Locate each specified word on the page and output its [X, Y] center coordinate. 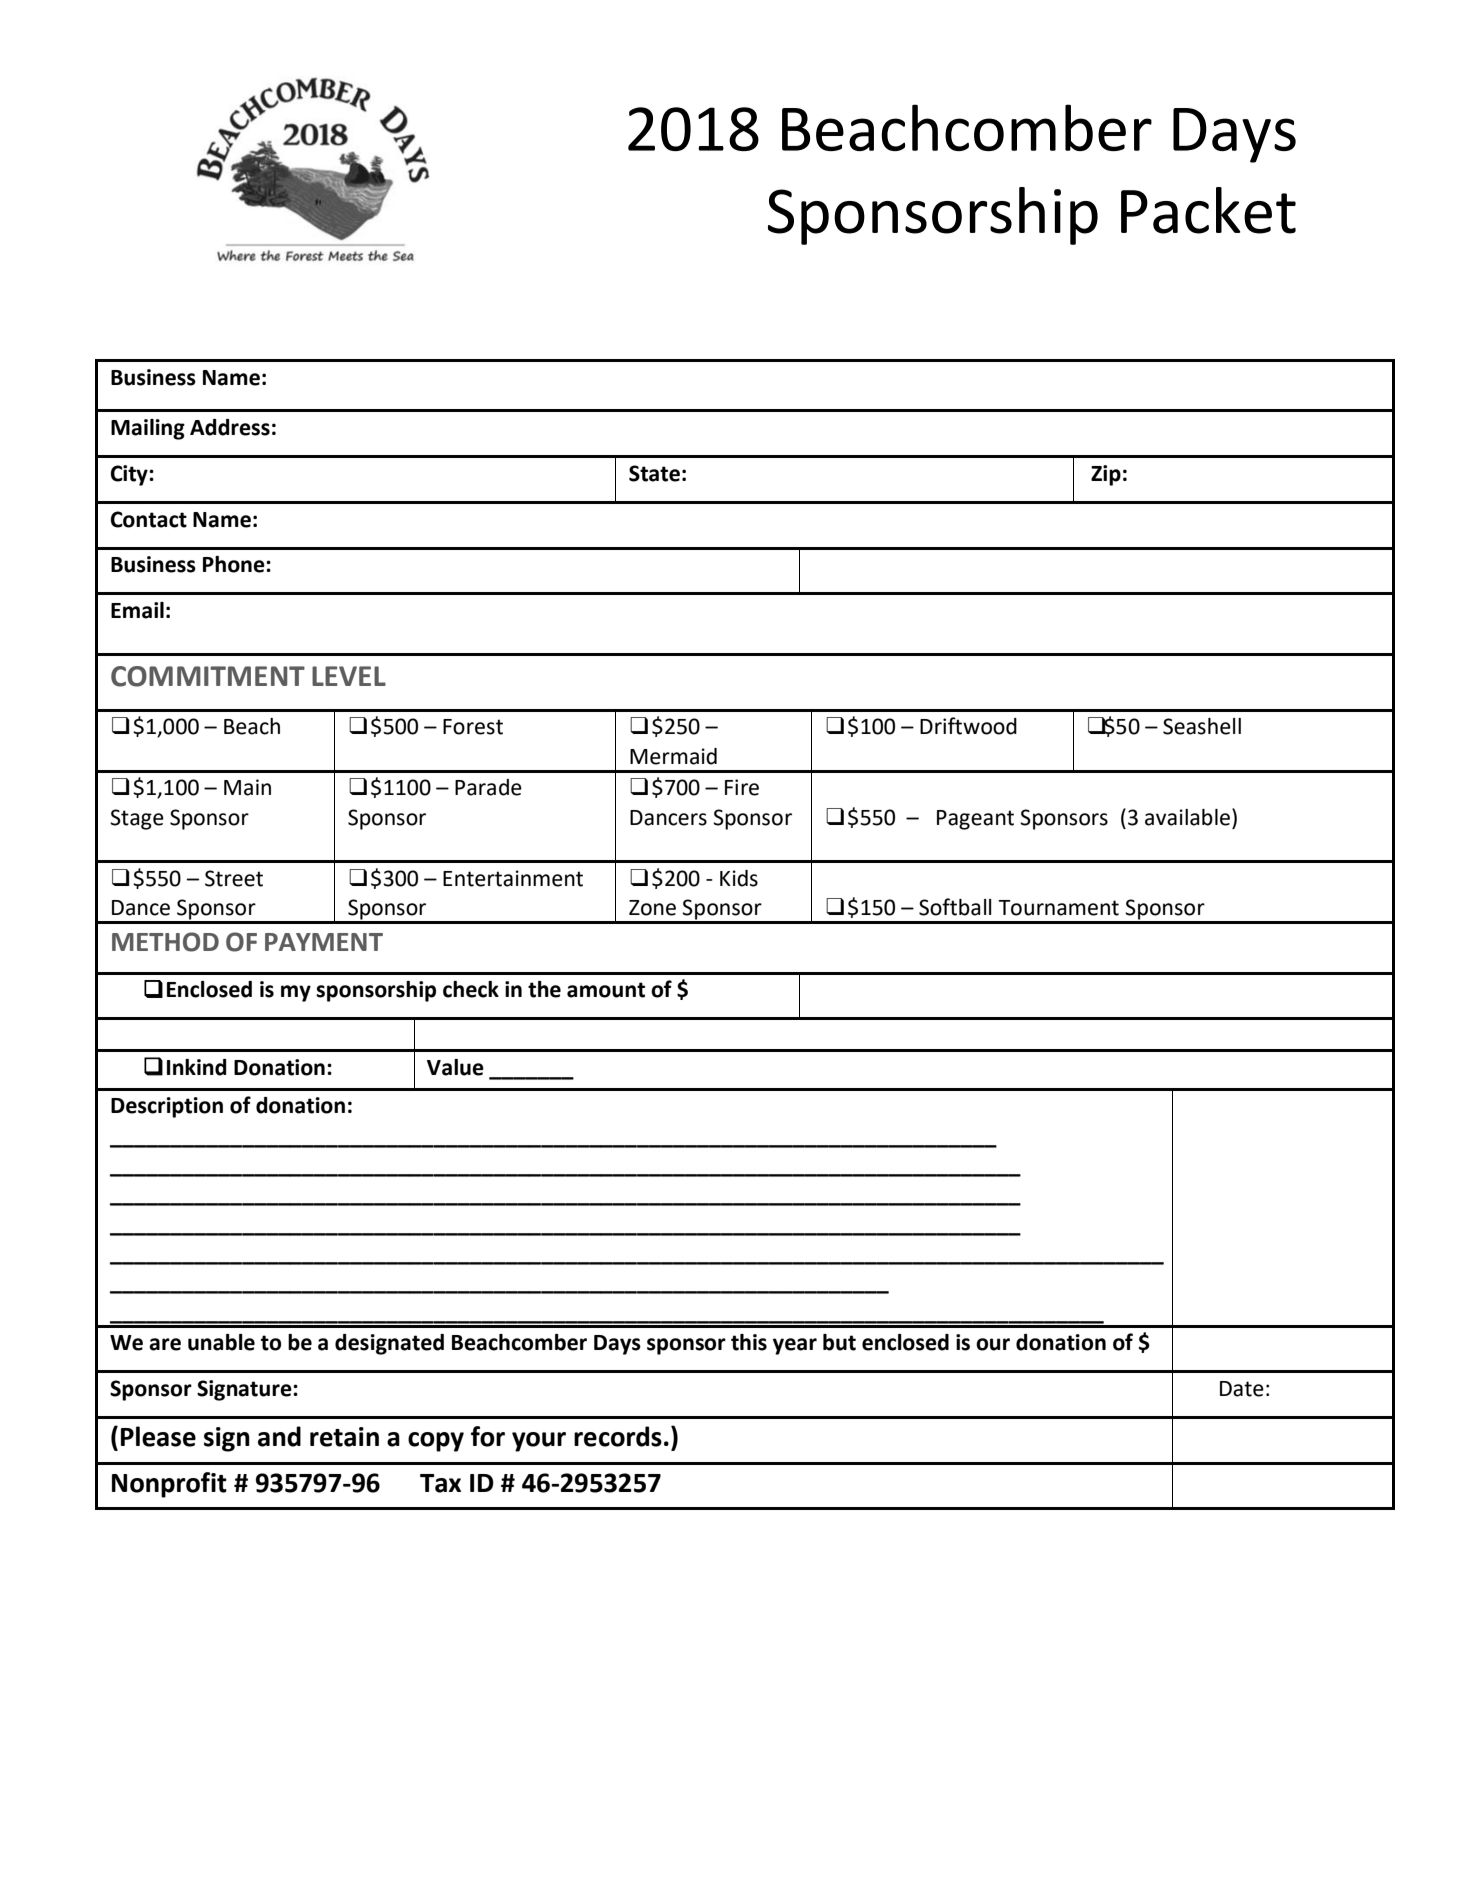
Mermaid [673, 756]
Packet [1208, 210]
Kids [739, 878]
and [279, 1436]
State [654, 473]
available [1187, 817]
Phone [235, 564]
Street [234, 878]
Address [230, 427]
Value [455, 1067]
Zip [1106, 475]
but [839, 1342]
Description [167, 1107]
